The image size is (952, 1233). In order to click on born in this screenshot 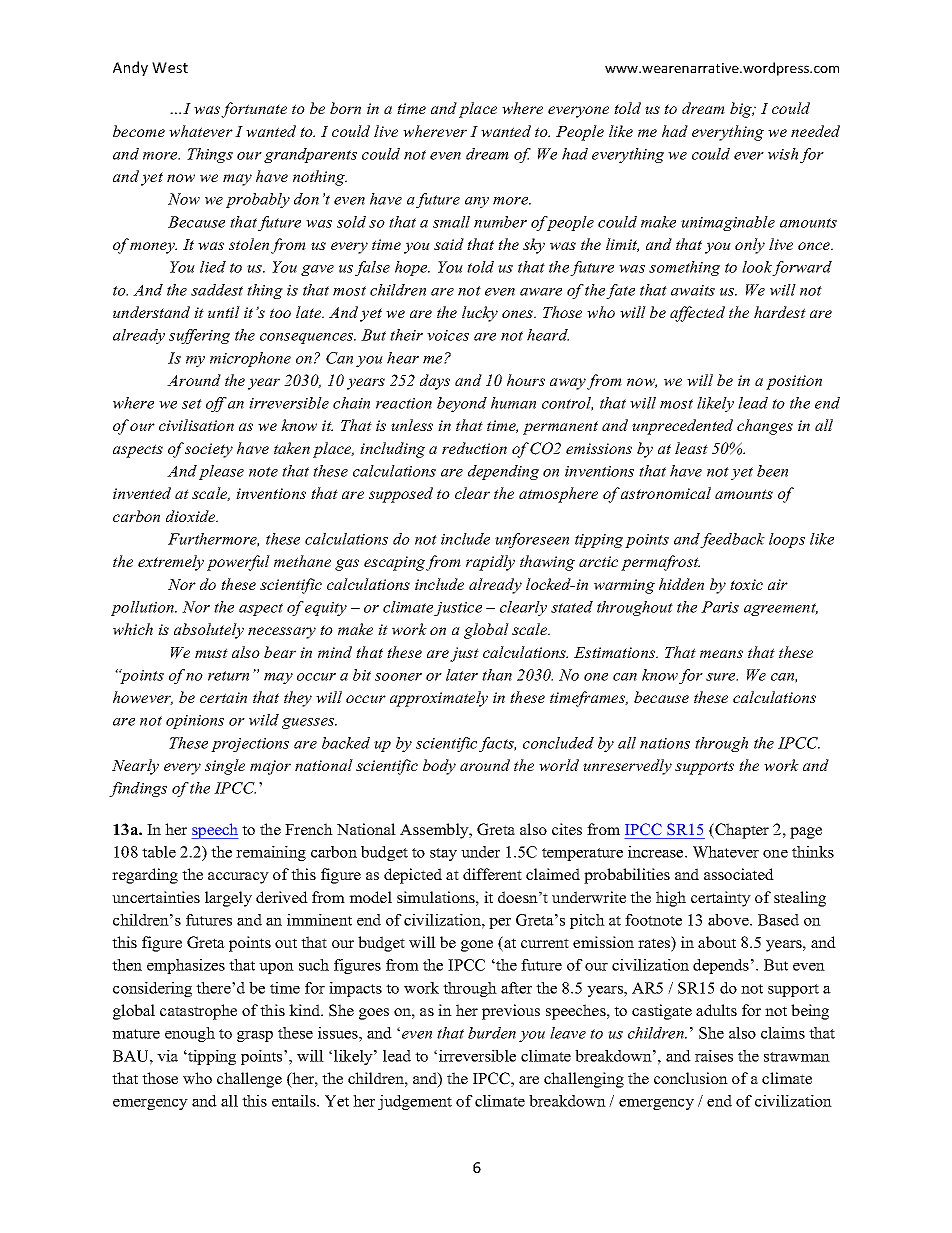, I will do `click(345, 108)`.
